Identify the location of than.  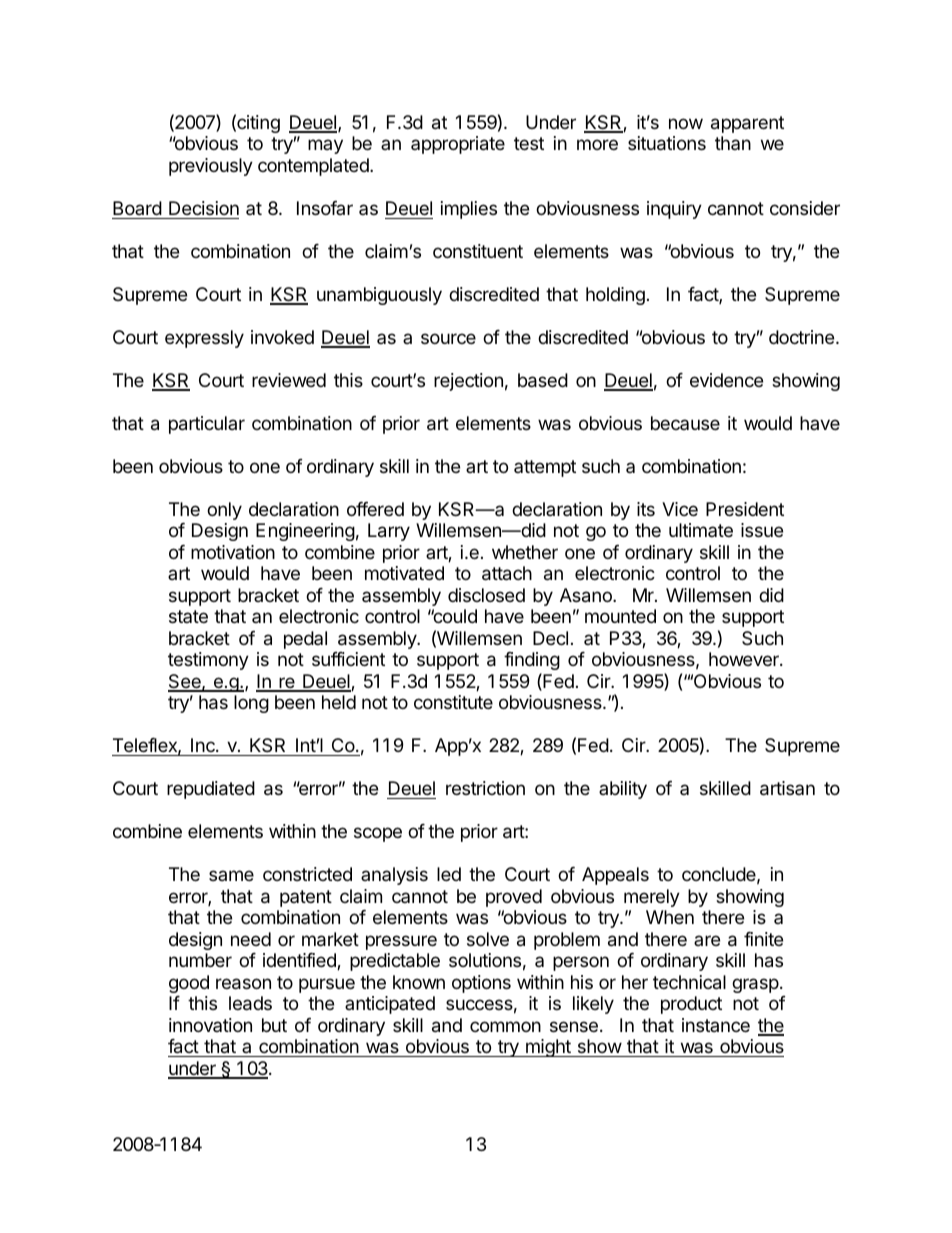
(733, 143).
